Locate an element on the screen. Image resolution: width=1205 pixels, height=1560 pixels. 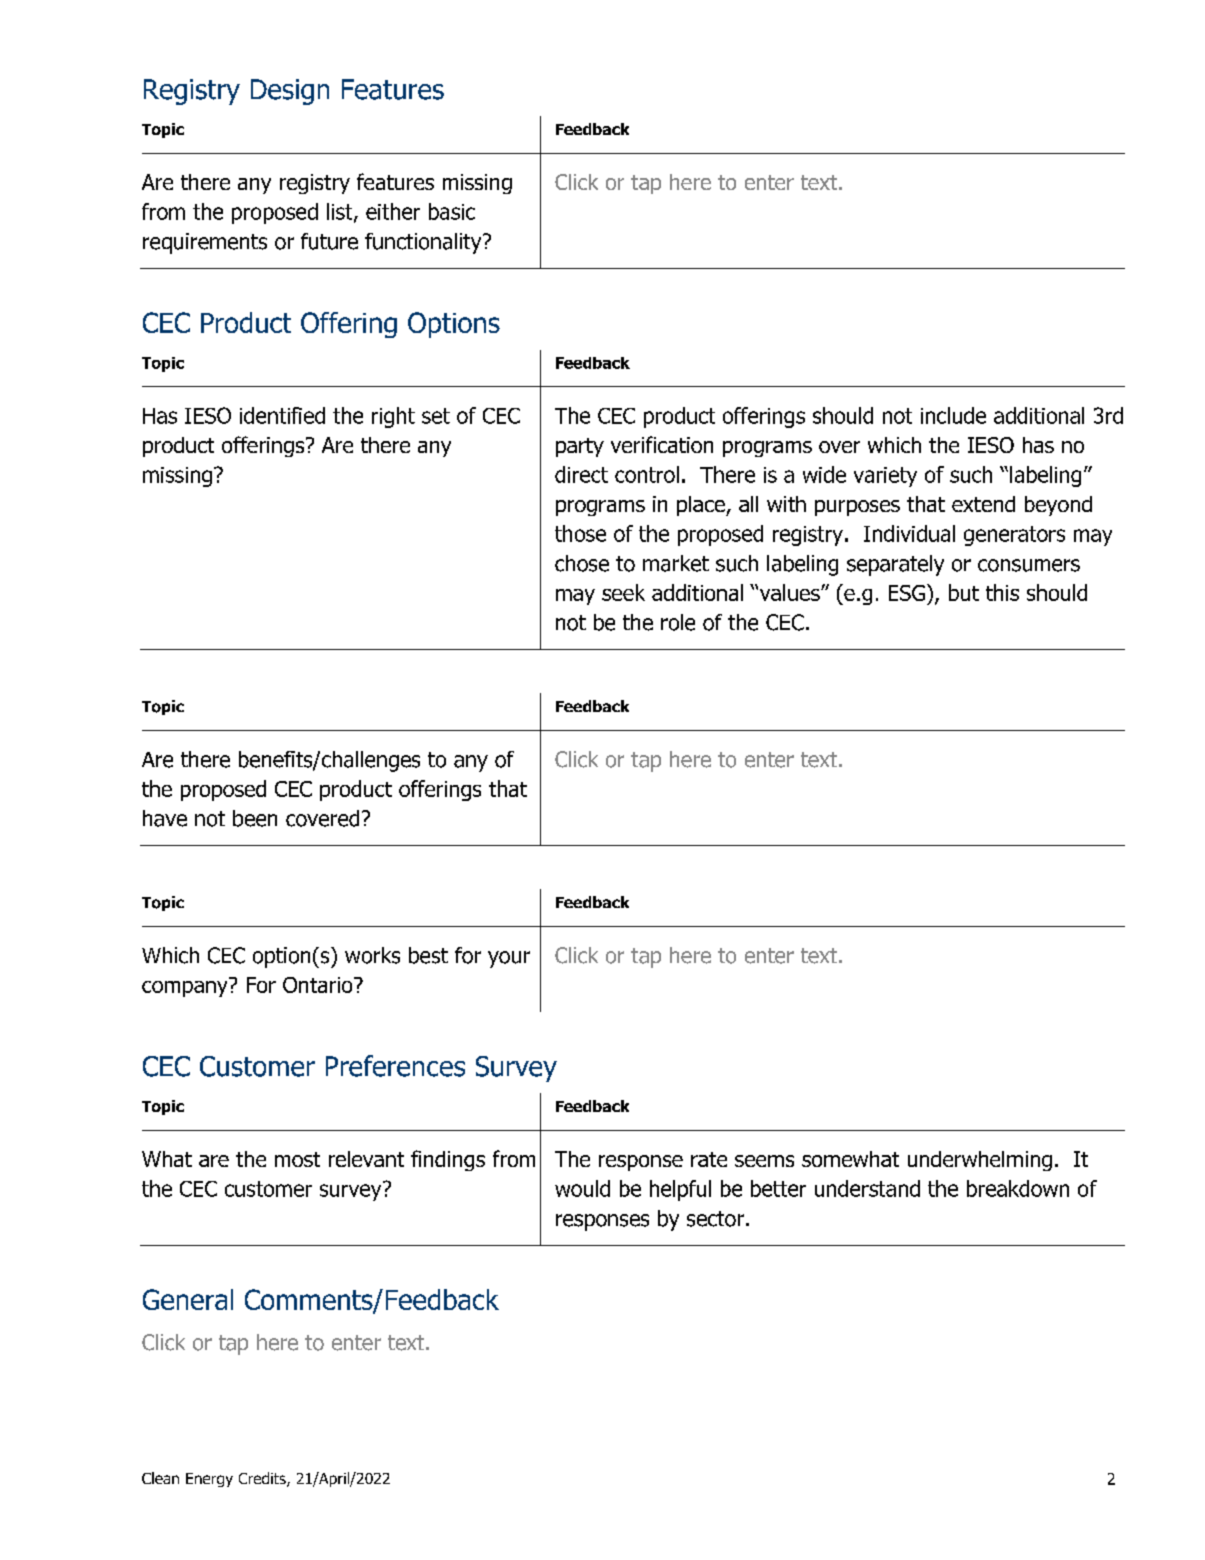
basic is located at coordinates (452, 211).
